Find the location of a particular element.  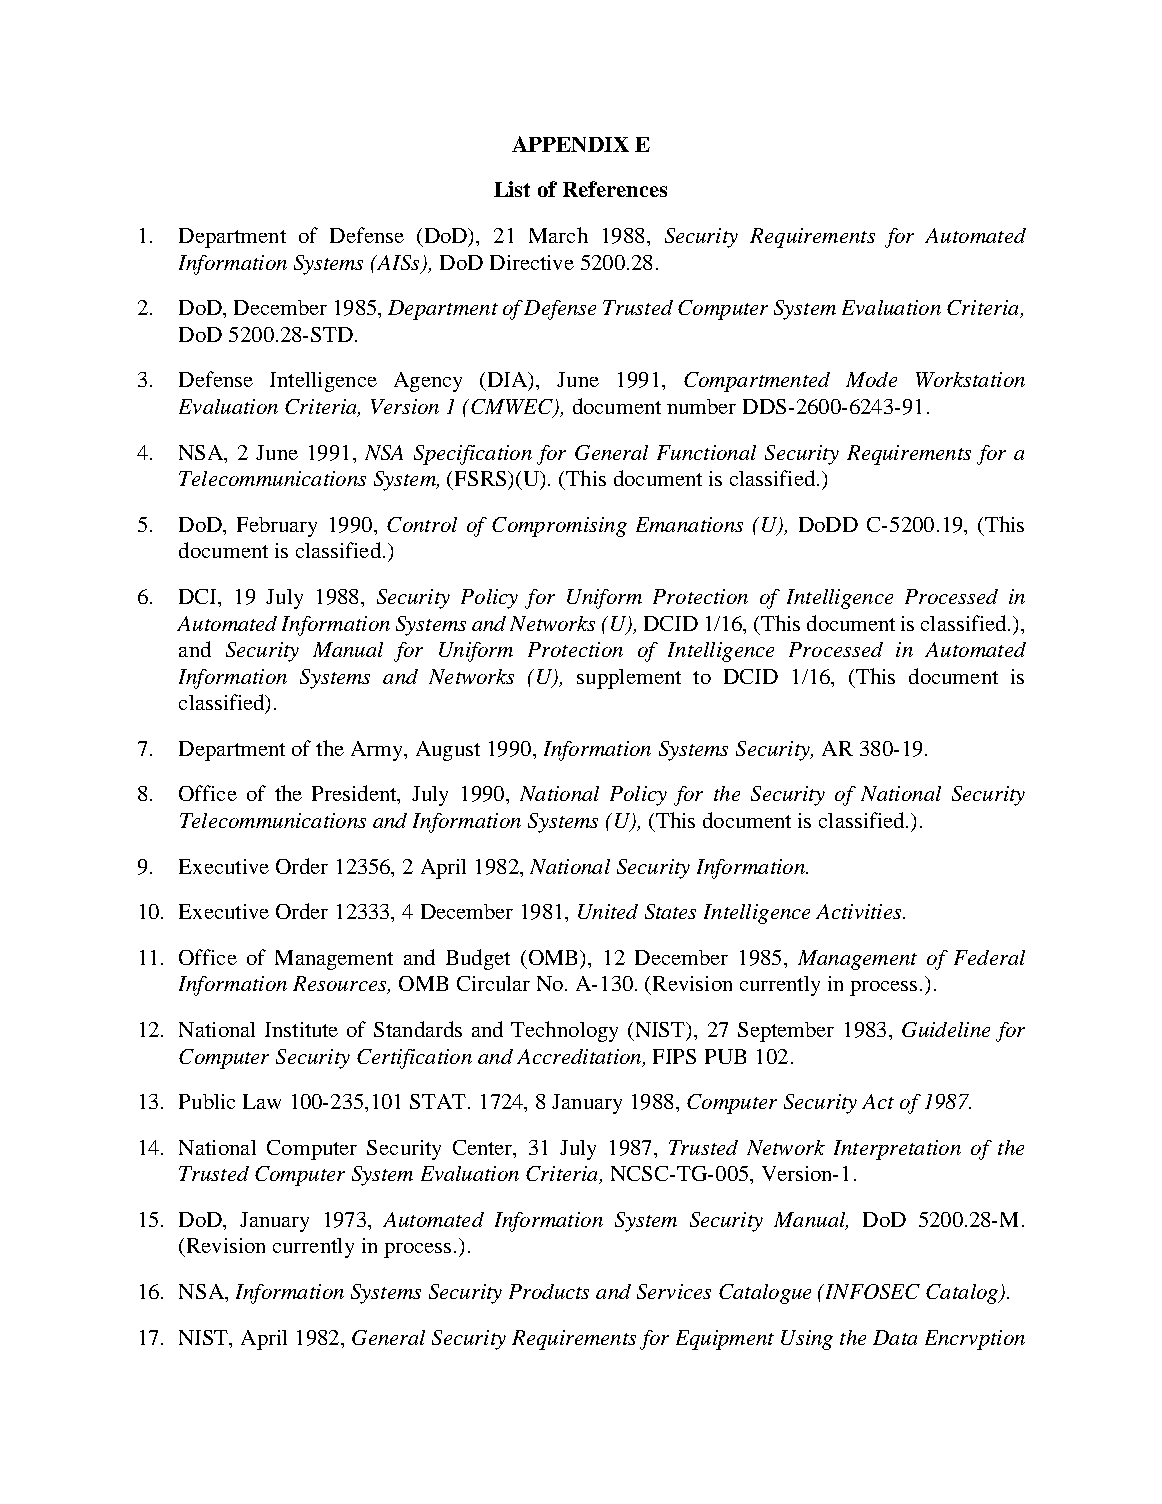

Services is located at coordinates (674, 1291).
